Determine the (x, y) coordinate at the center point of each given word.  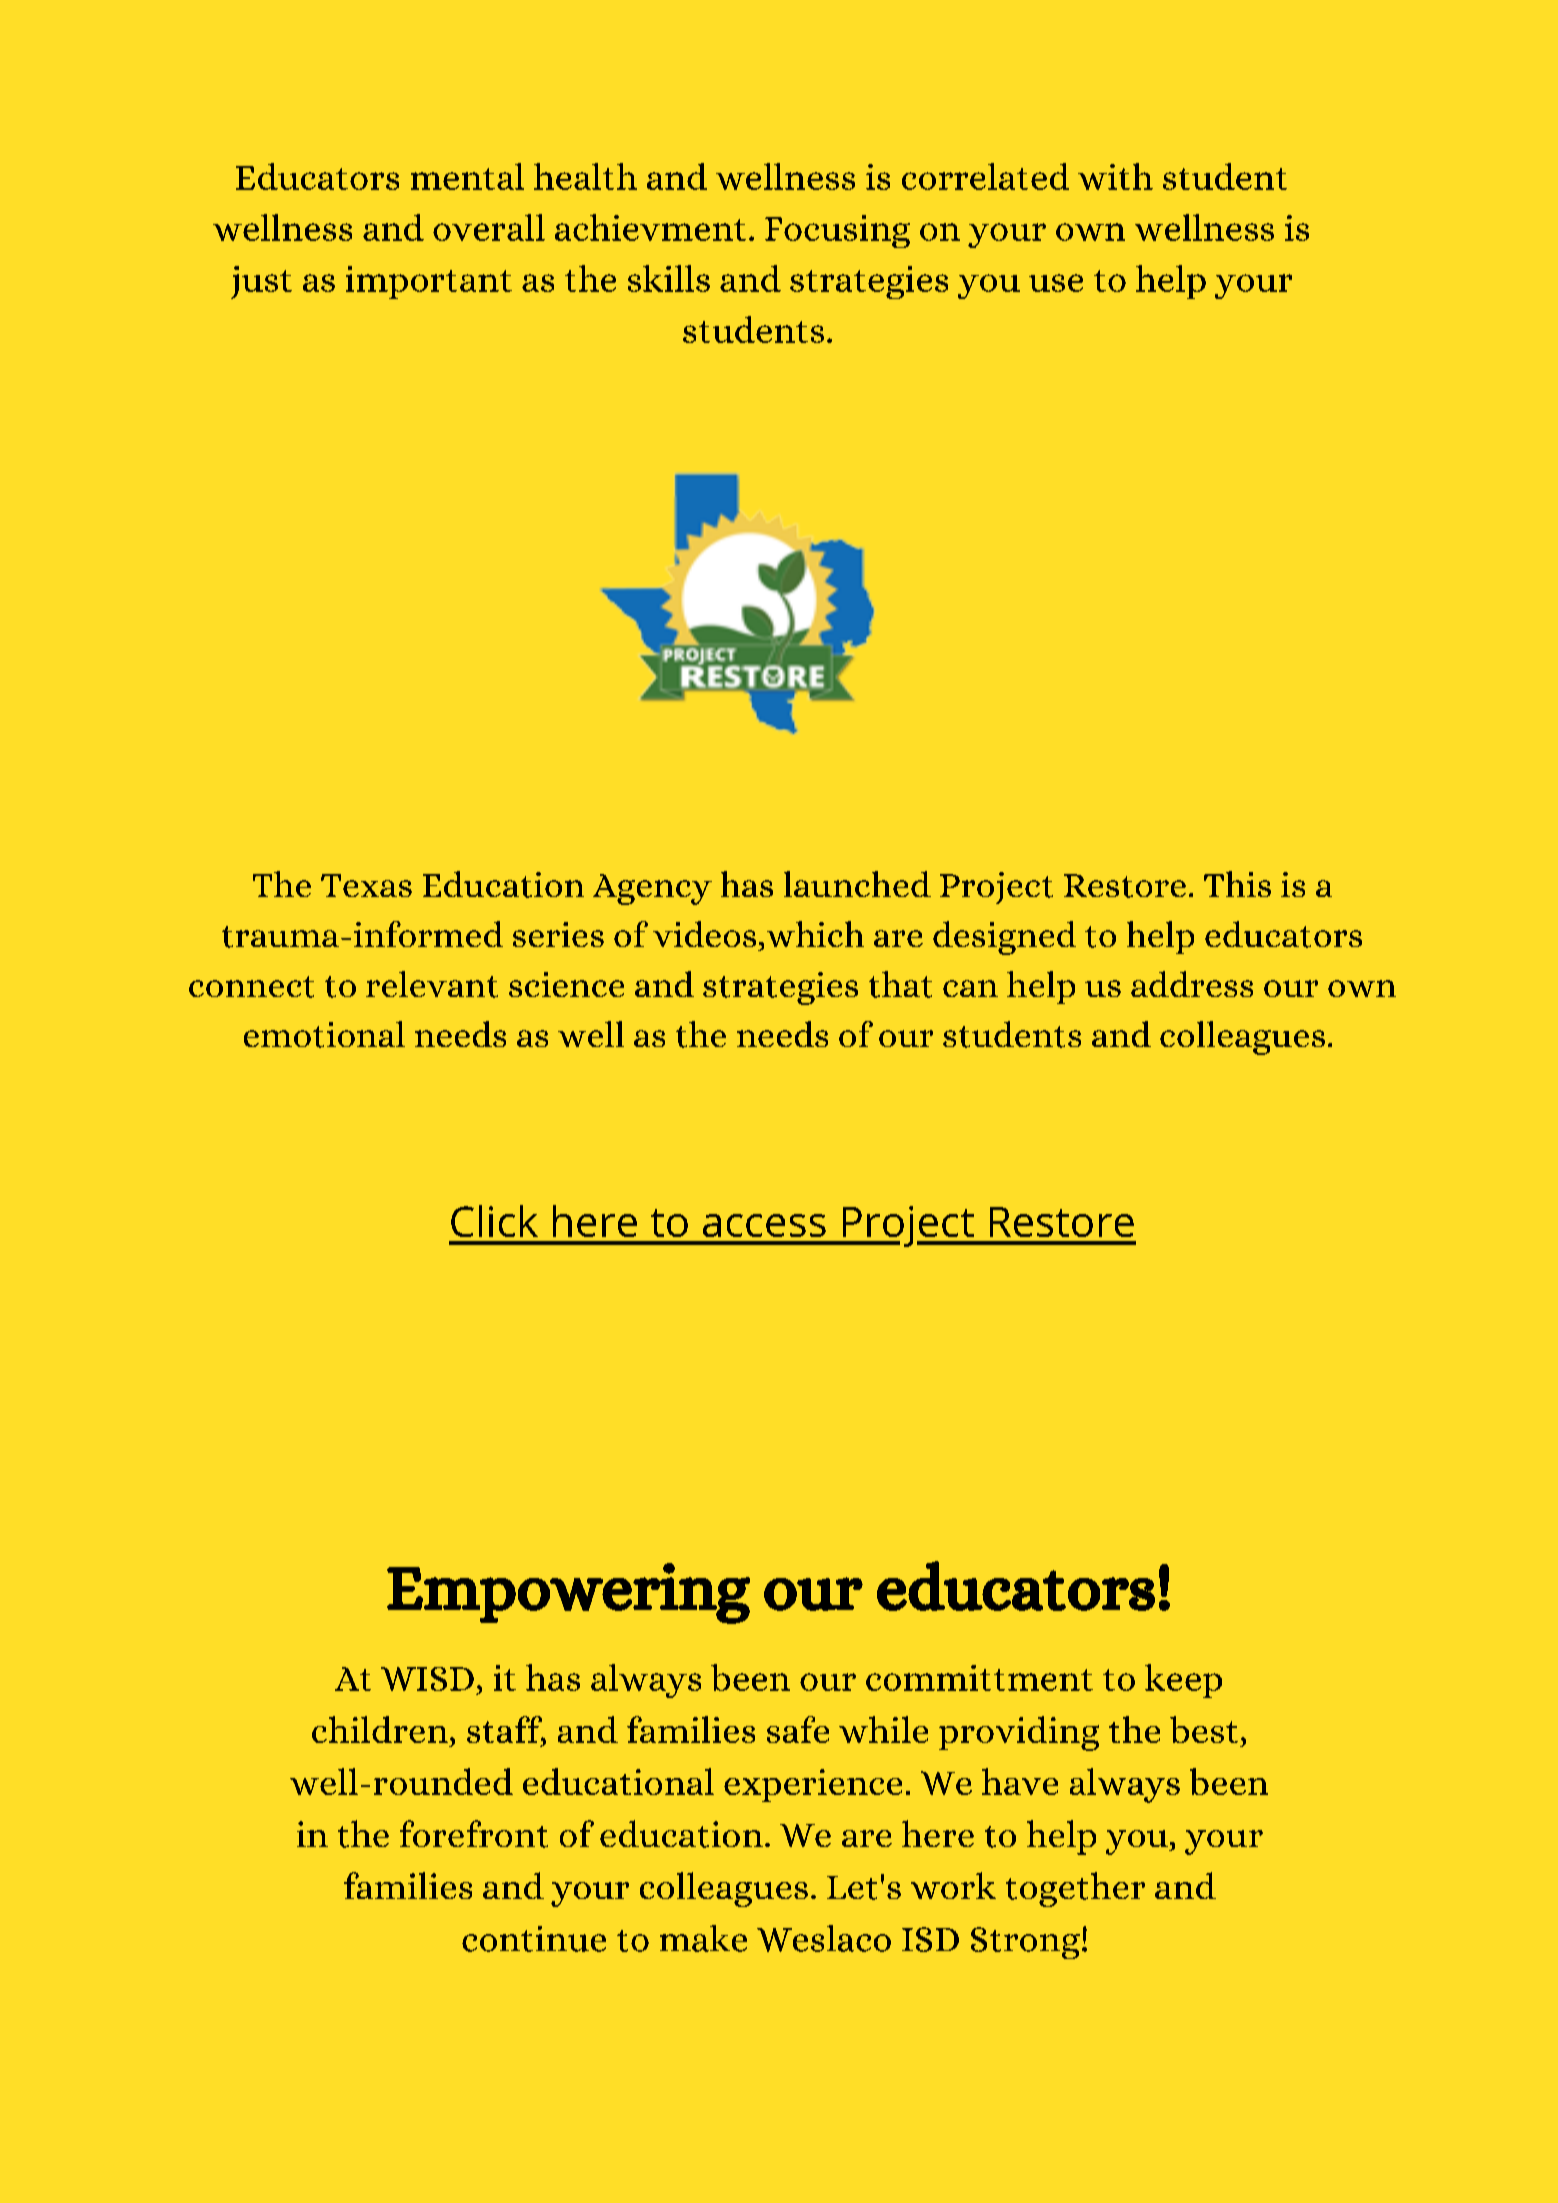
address (1192, 984)
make (703, 1938)
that (900, 984)
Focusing (837, 231)
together (1075, 1889)
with (1115, 176)
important (429, 282)
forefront (474, 1834)
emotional (324, 1034)
